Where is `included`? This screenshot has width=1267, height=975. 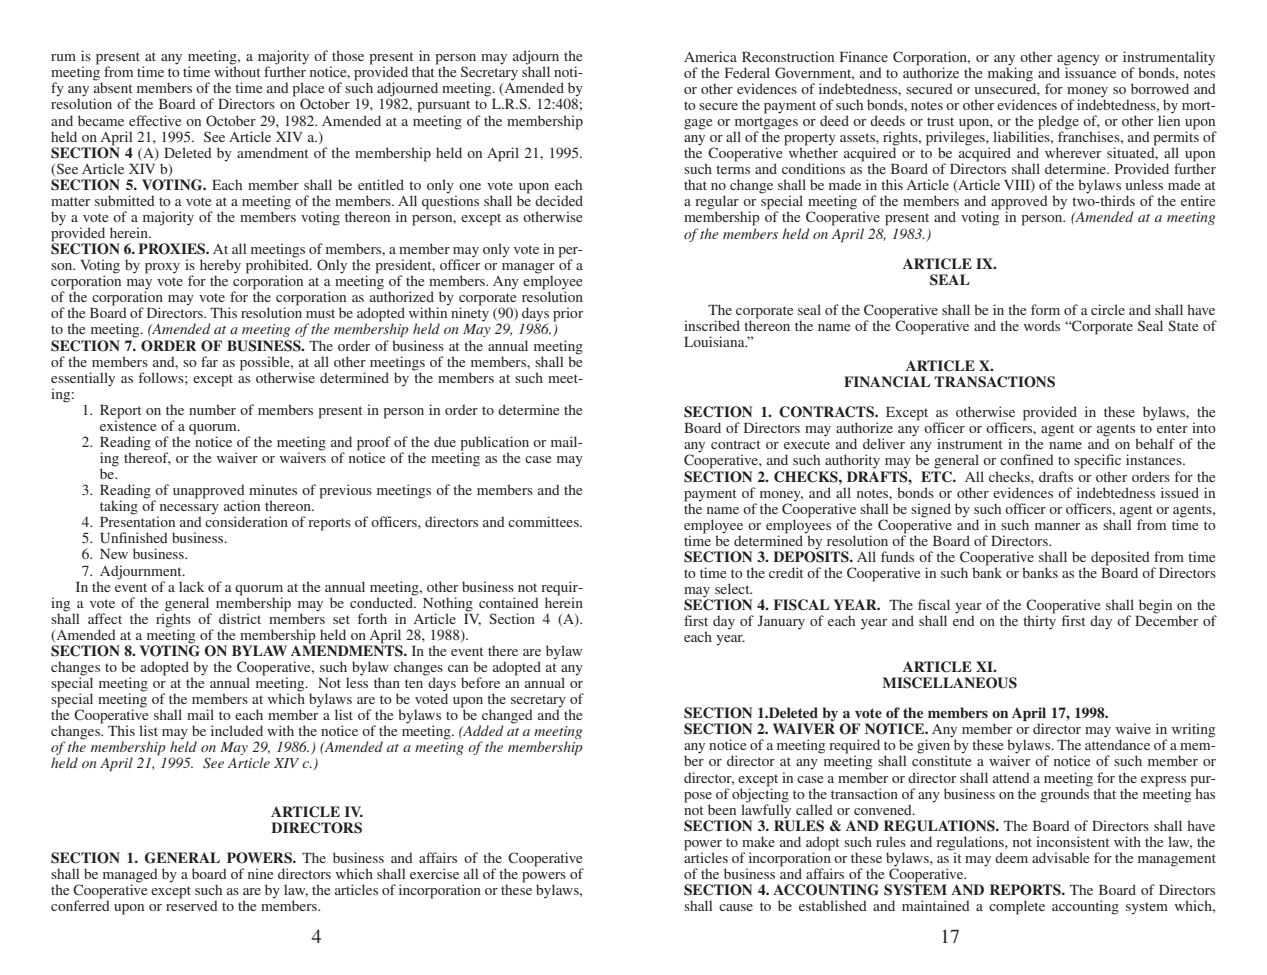
included is located at coordinates (237, 730).
